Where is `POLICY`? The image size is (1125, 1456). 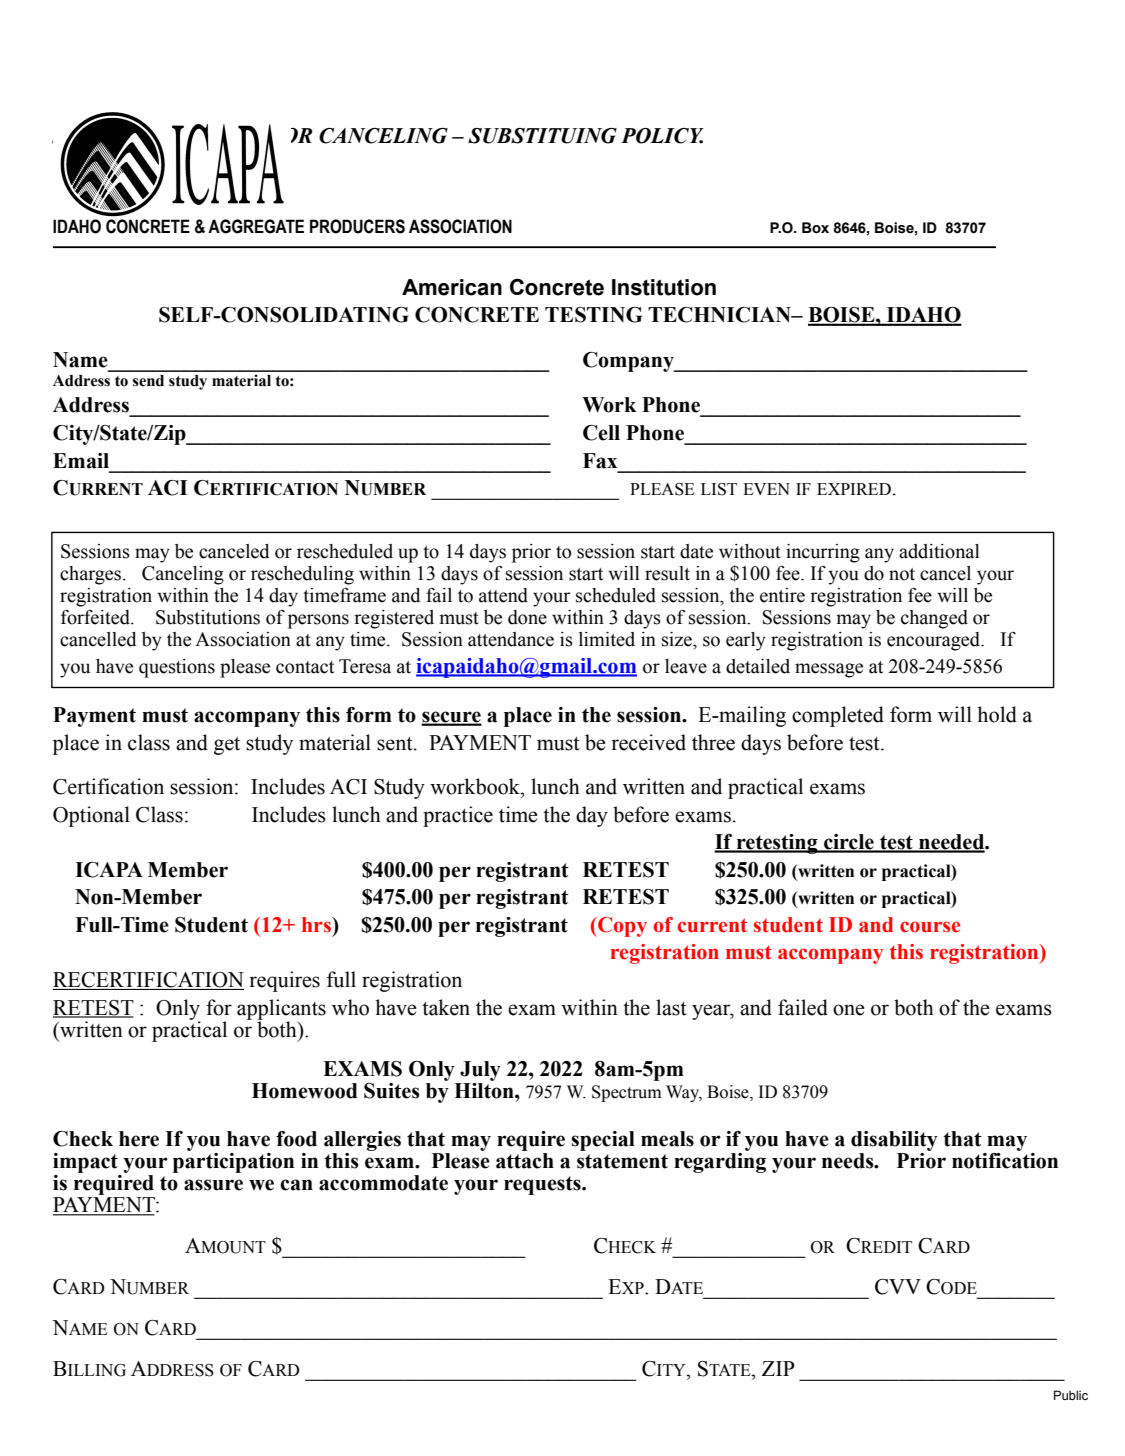
POLICY is located at coordinates (662, 136).
